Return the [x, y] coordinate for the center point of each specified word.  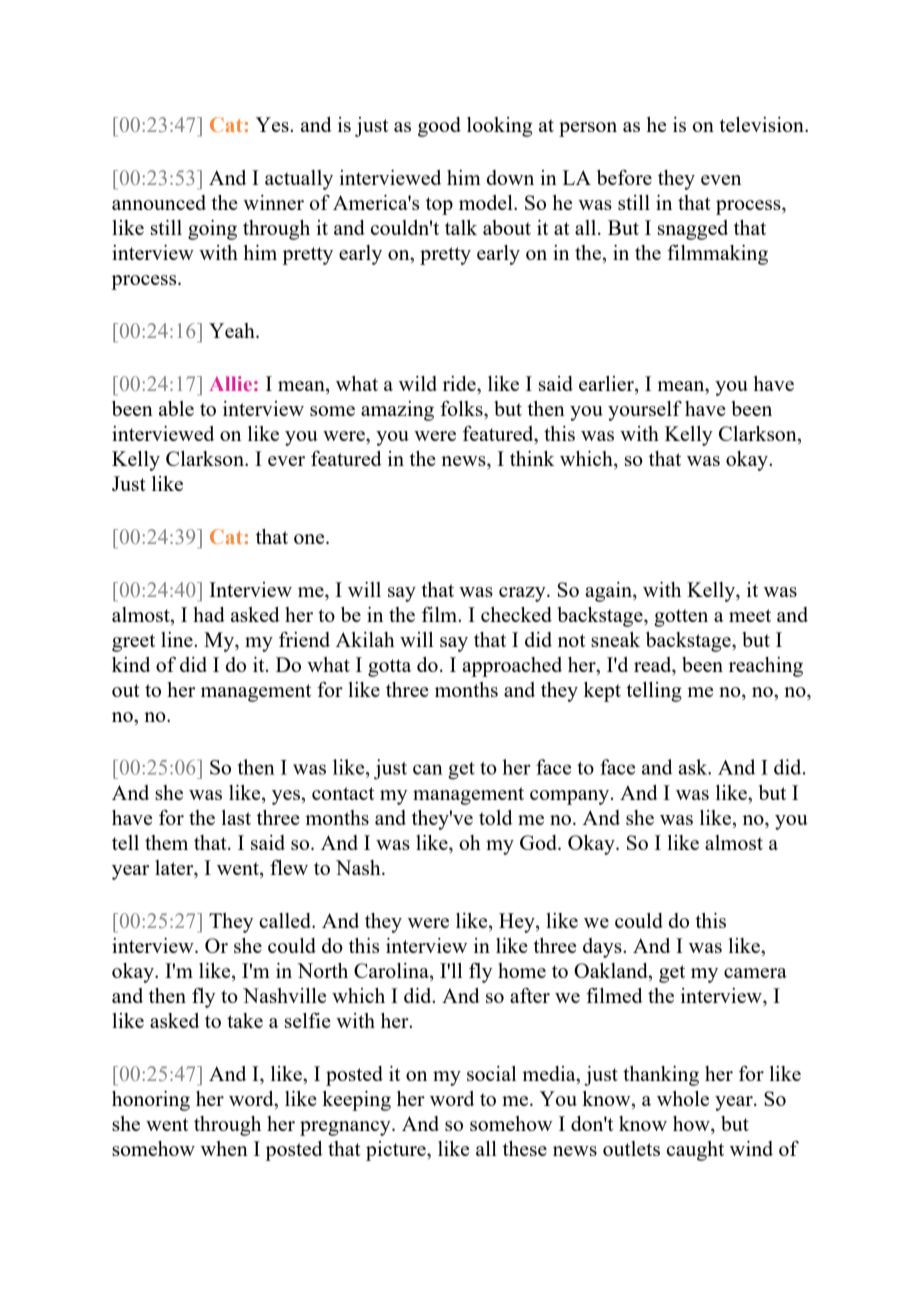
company [571, 797]
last [236, 817]
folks [462, 408]
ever [286, 461]
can [428, 769]
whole [683, 1098]
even [721, 180]
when [224, 1148]
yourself [645, 411]
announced [159, 202]
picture [397, 1151]
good [439, 127]
